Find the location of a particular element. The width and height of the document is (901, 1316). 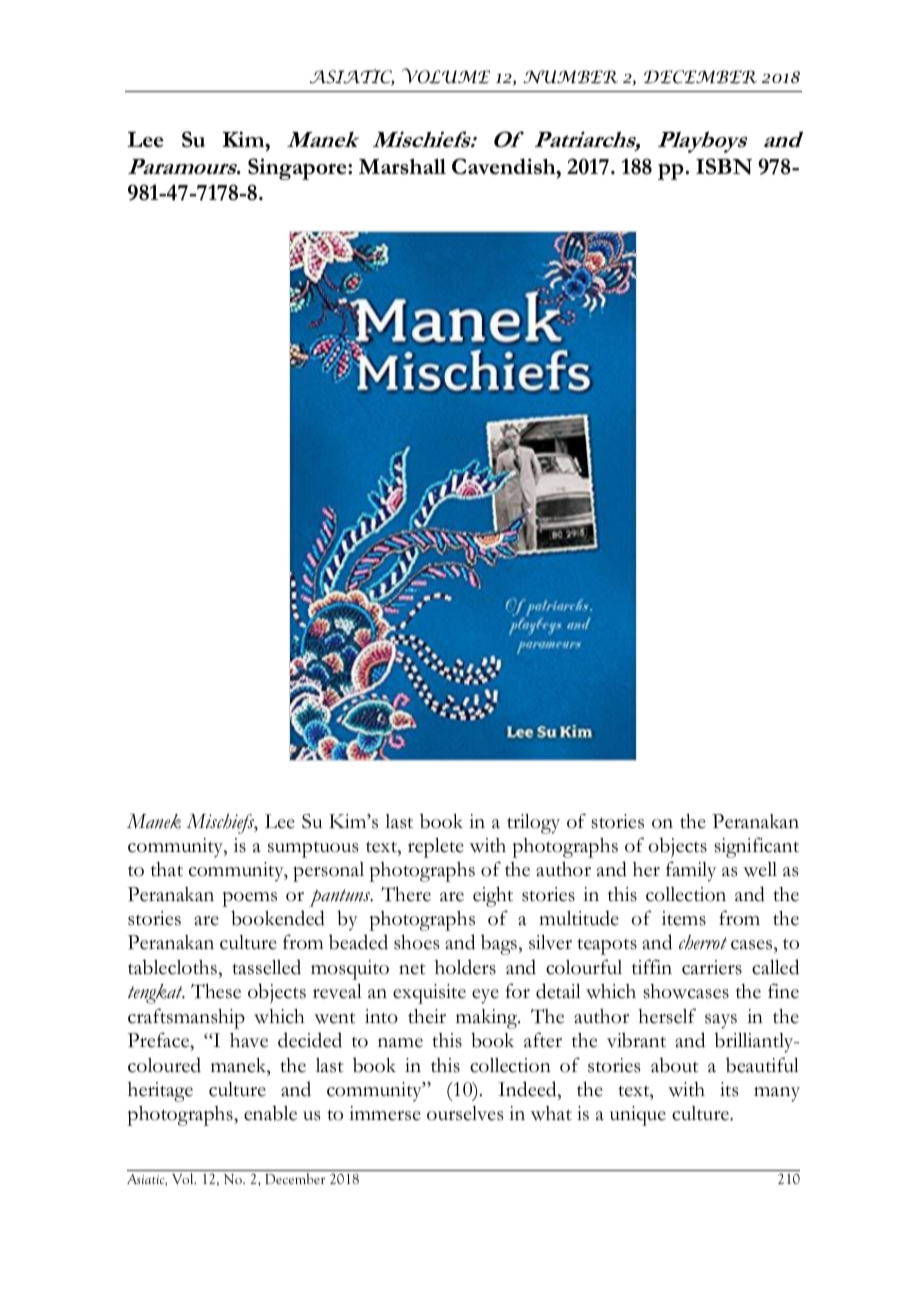

significant is located at coordinates (756, 847).
